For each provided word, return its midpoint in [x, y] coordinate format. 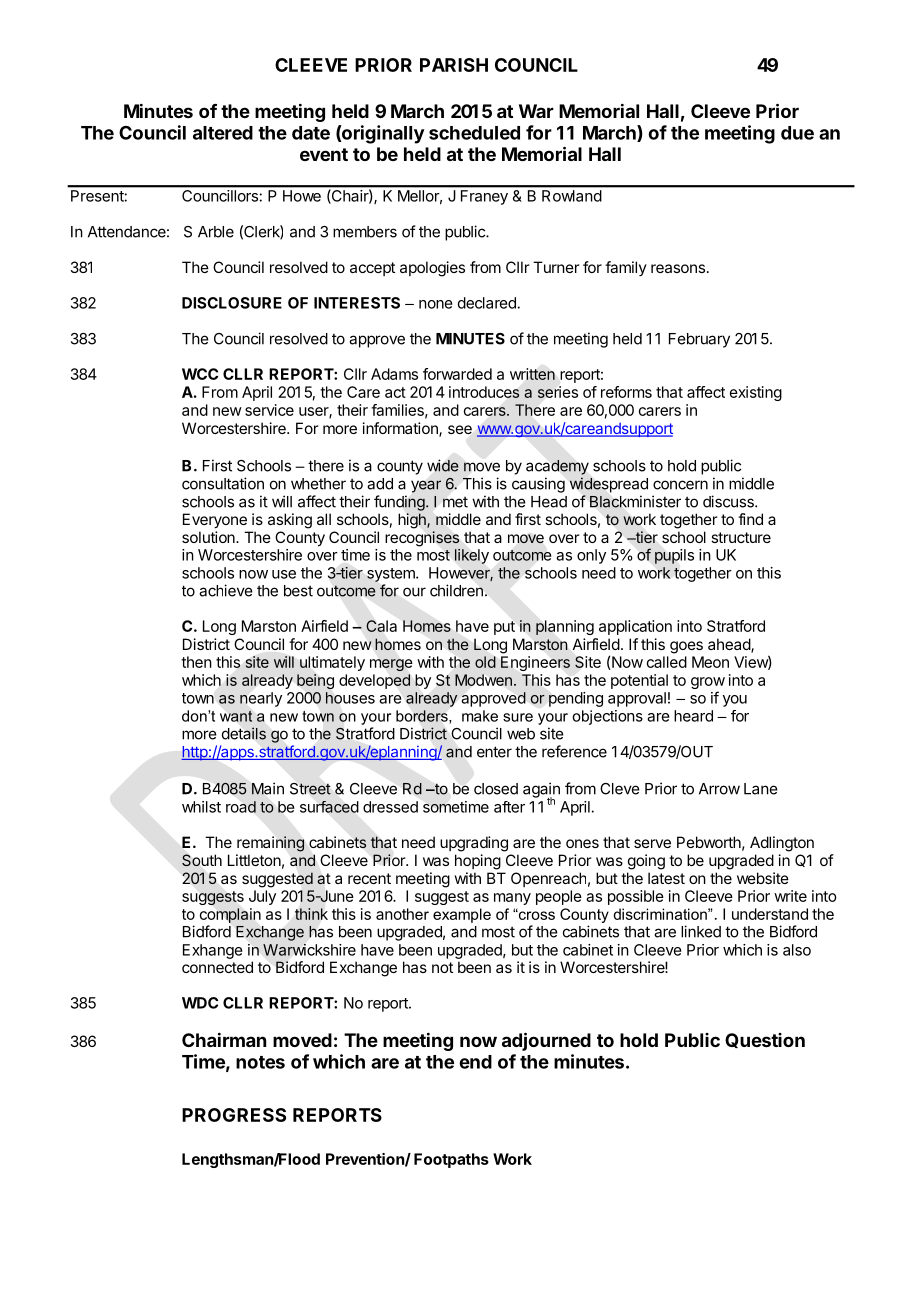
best [298, 591]
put [504, 628]
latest [666, 878]
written [532, 374]
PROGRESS [234, 1115]
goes [686, 647]
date [311, 133]
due [797, 133]
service [269, 410]
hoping [478, 862]
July [262, 897]
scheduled [474, 133]
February [699, 340]
